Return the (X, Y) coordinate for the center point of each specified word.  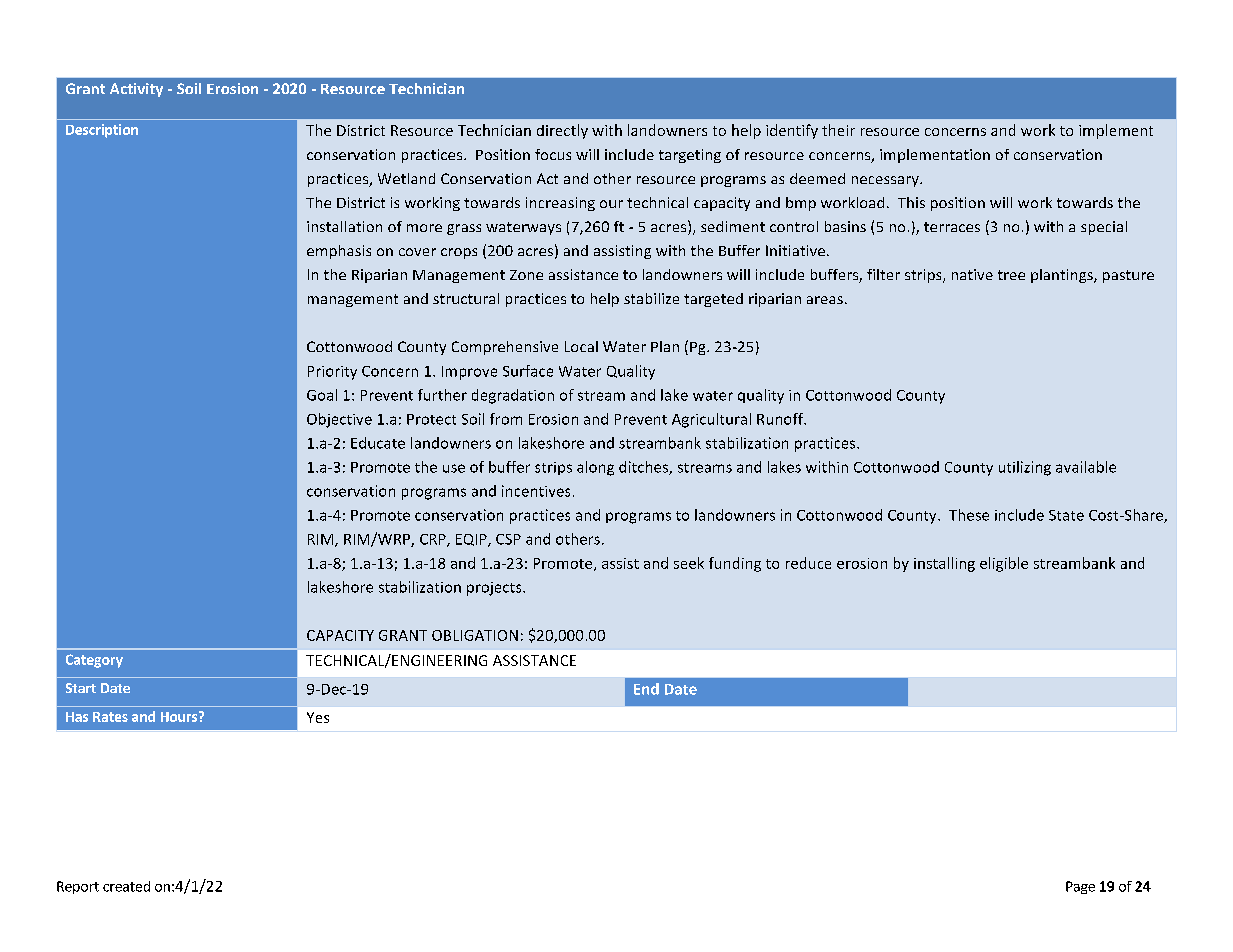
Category (94, 661)
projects (495, 589)
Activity (136, 90)
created (126, 886)
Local (581, 346)
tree (1011, 275)
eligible (1004, 564)
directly (562, 131)
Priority (332, 373)
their (838, 130)
